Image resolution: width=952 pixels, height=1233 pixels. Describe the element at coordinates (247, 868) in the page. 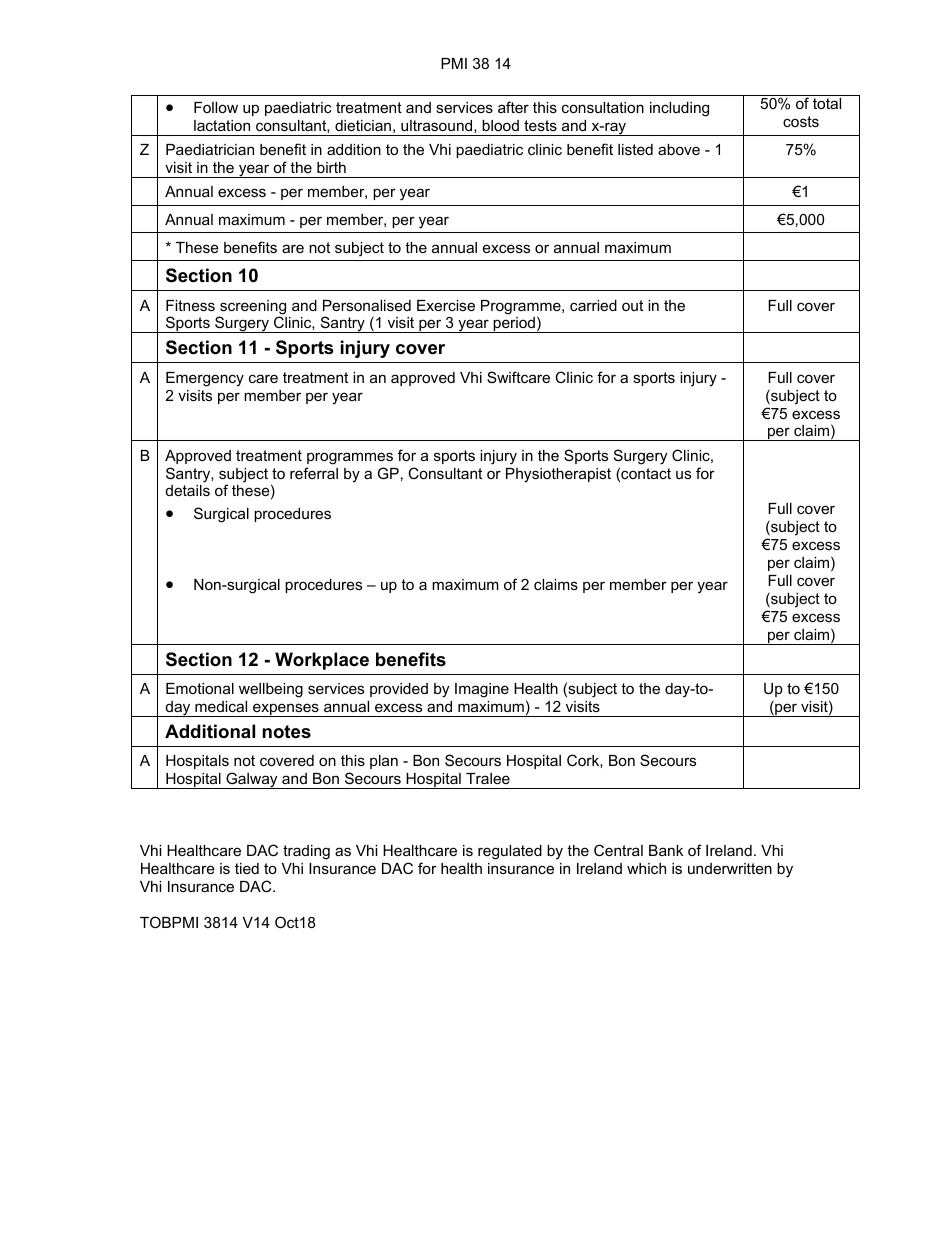

I see `tied` at that location.
